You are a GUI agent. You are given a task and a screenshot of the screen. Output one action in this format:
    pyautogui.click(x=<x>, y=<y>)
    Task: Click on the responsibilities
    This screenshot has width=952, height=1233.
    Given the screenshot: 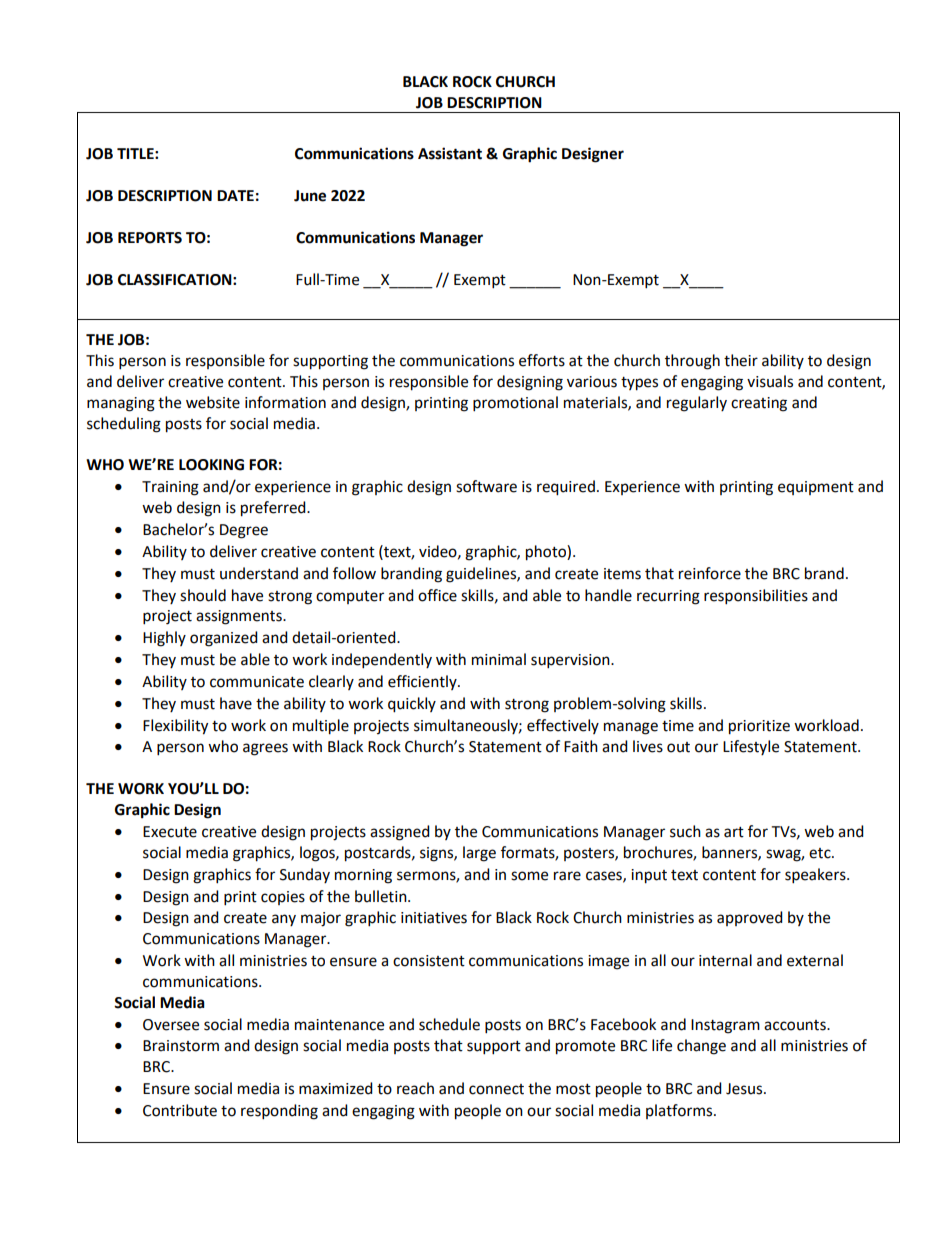 What is the action you would take?
    pyautogui.click(x=756, y=597)
